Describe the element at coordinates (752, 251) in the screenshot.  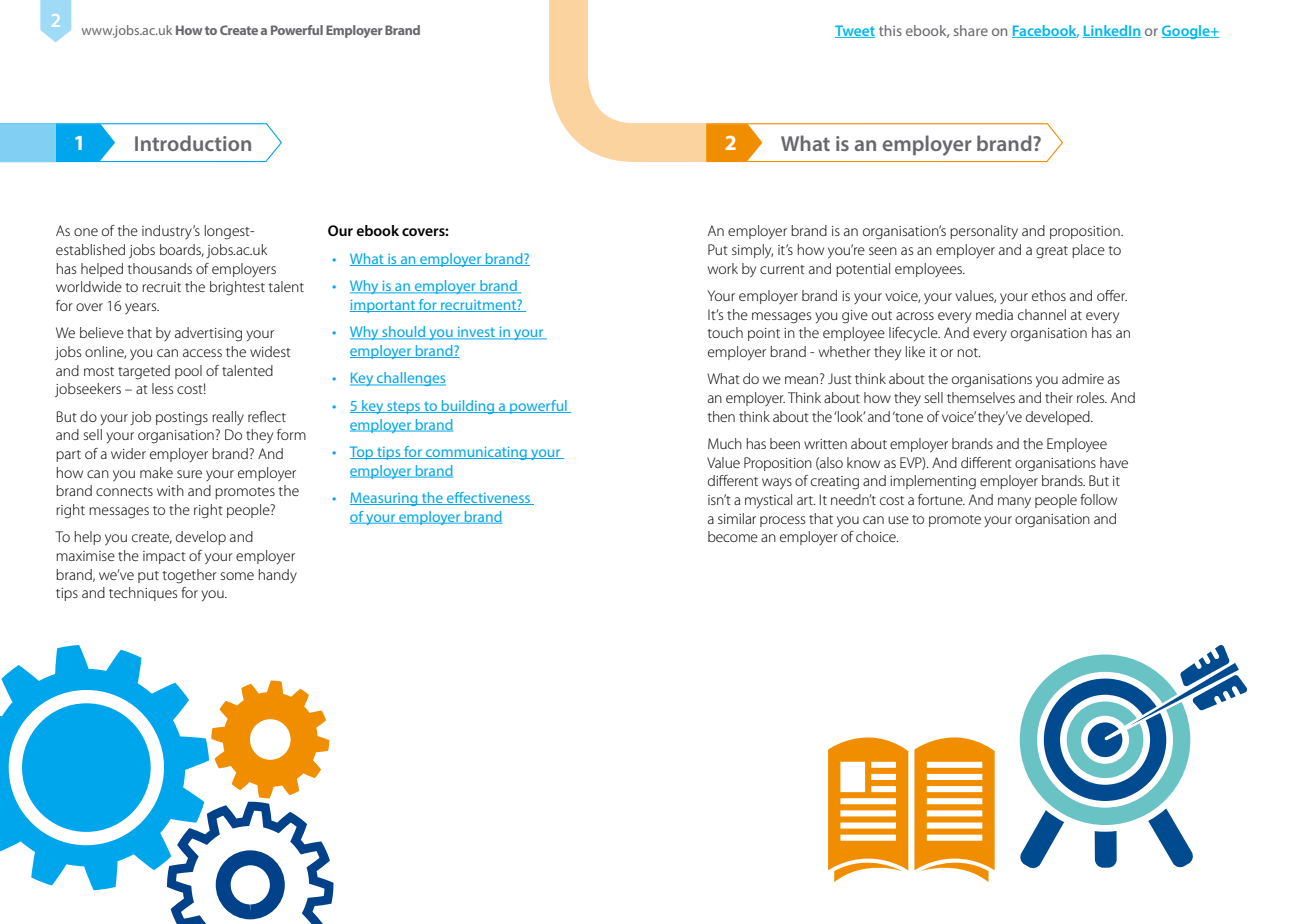
I see `simply` at that location.
